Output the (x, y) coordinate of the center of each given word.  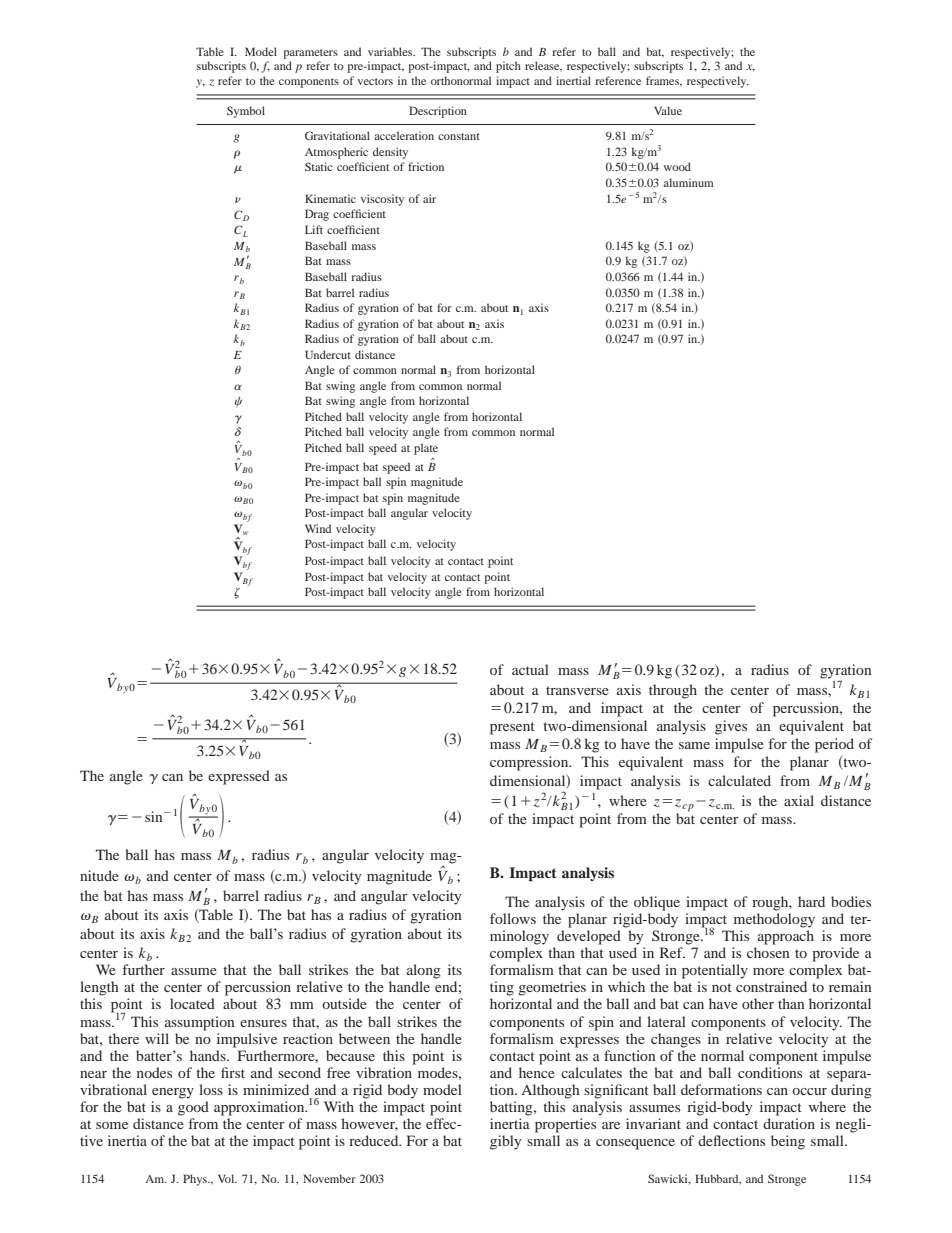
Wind (318, 528)
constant (459, 136)
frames (664, 81)
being (788, 1142)
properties (565, 1125)
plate (426, 449)
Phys (196, 1180)
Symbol (246, 112)
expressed (239, 777)
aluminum (688, 182)
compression (530, 763)
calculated (739, 780)
